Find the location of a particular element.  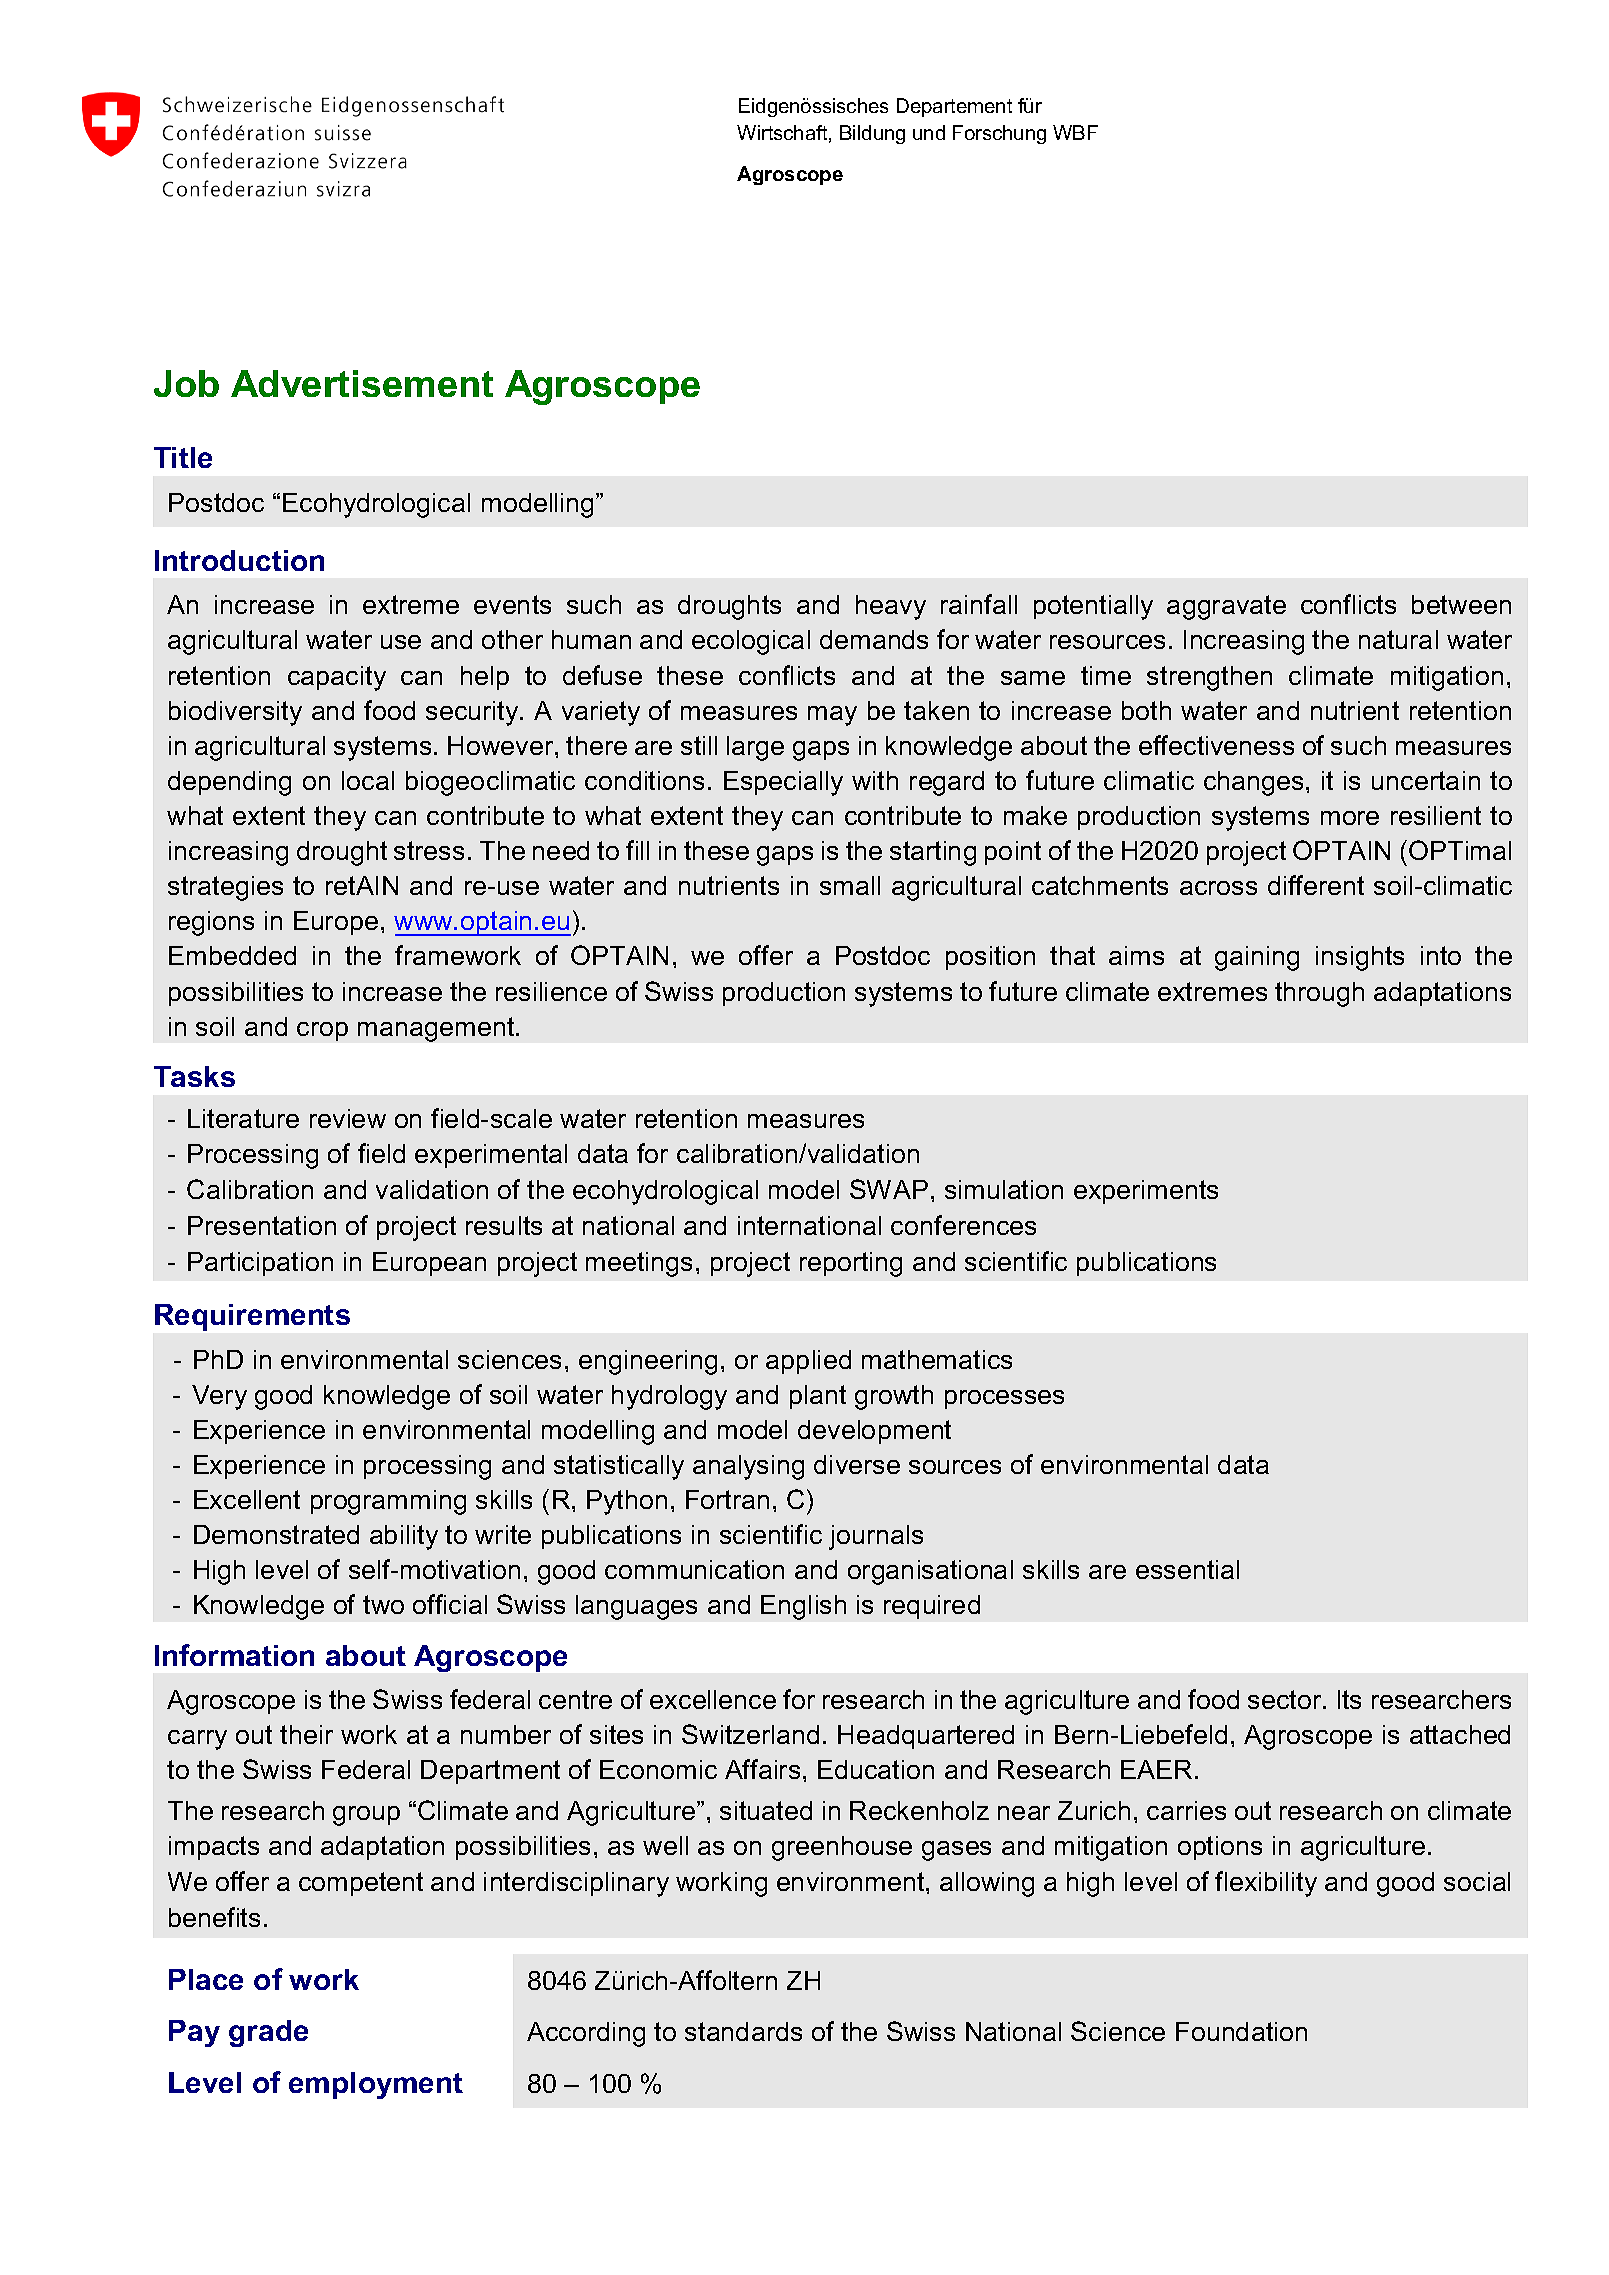

Foundation is located at coordinates (1241, 2031).
